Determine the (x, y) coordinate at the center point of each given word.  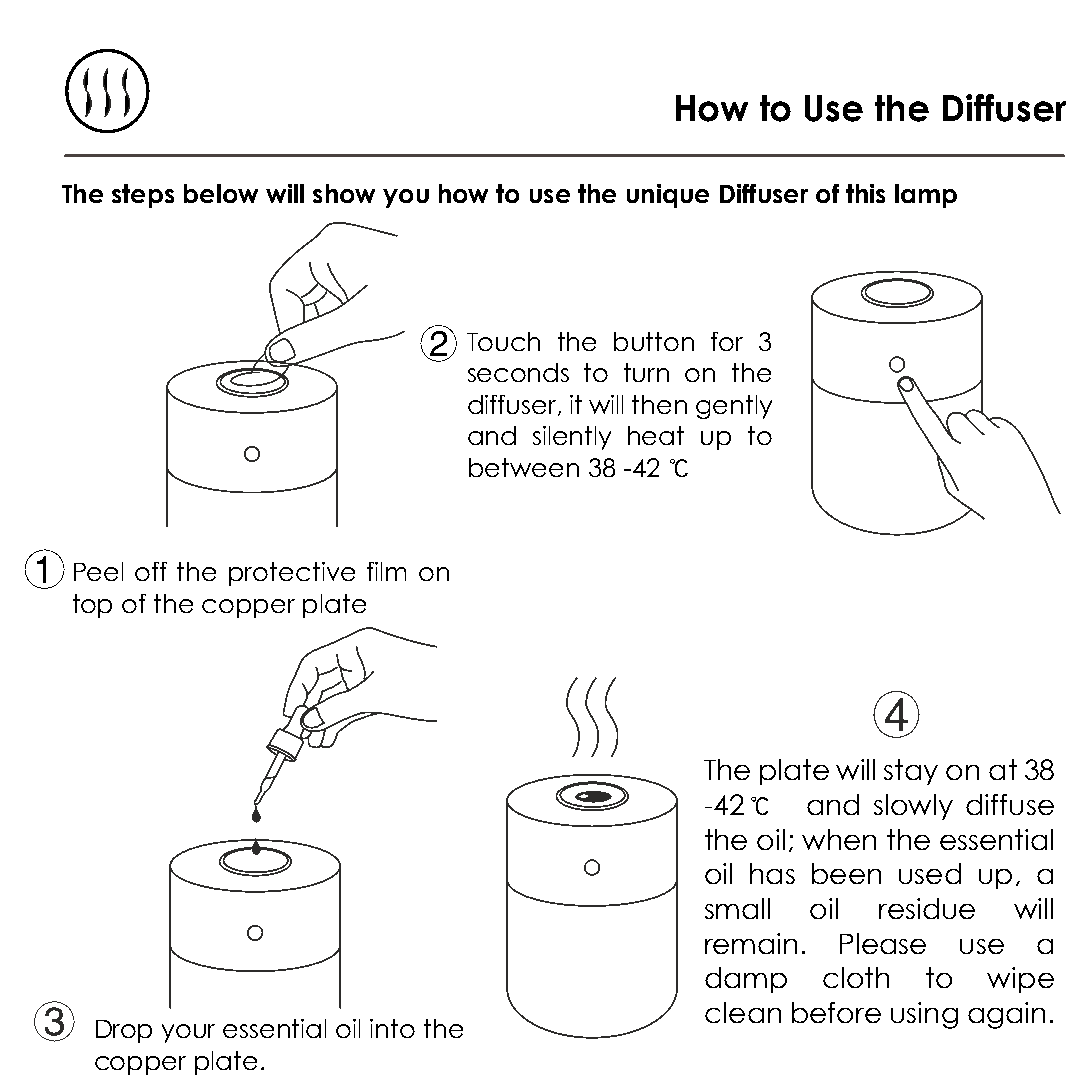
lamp (926, 196)
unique (668, 196)
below (221, 193)
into (392, 1028)
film (386, 571)
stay (911, 772)
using (924, 1015)
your (188, 1033)
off (151, 571)
